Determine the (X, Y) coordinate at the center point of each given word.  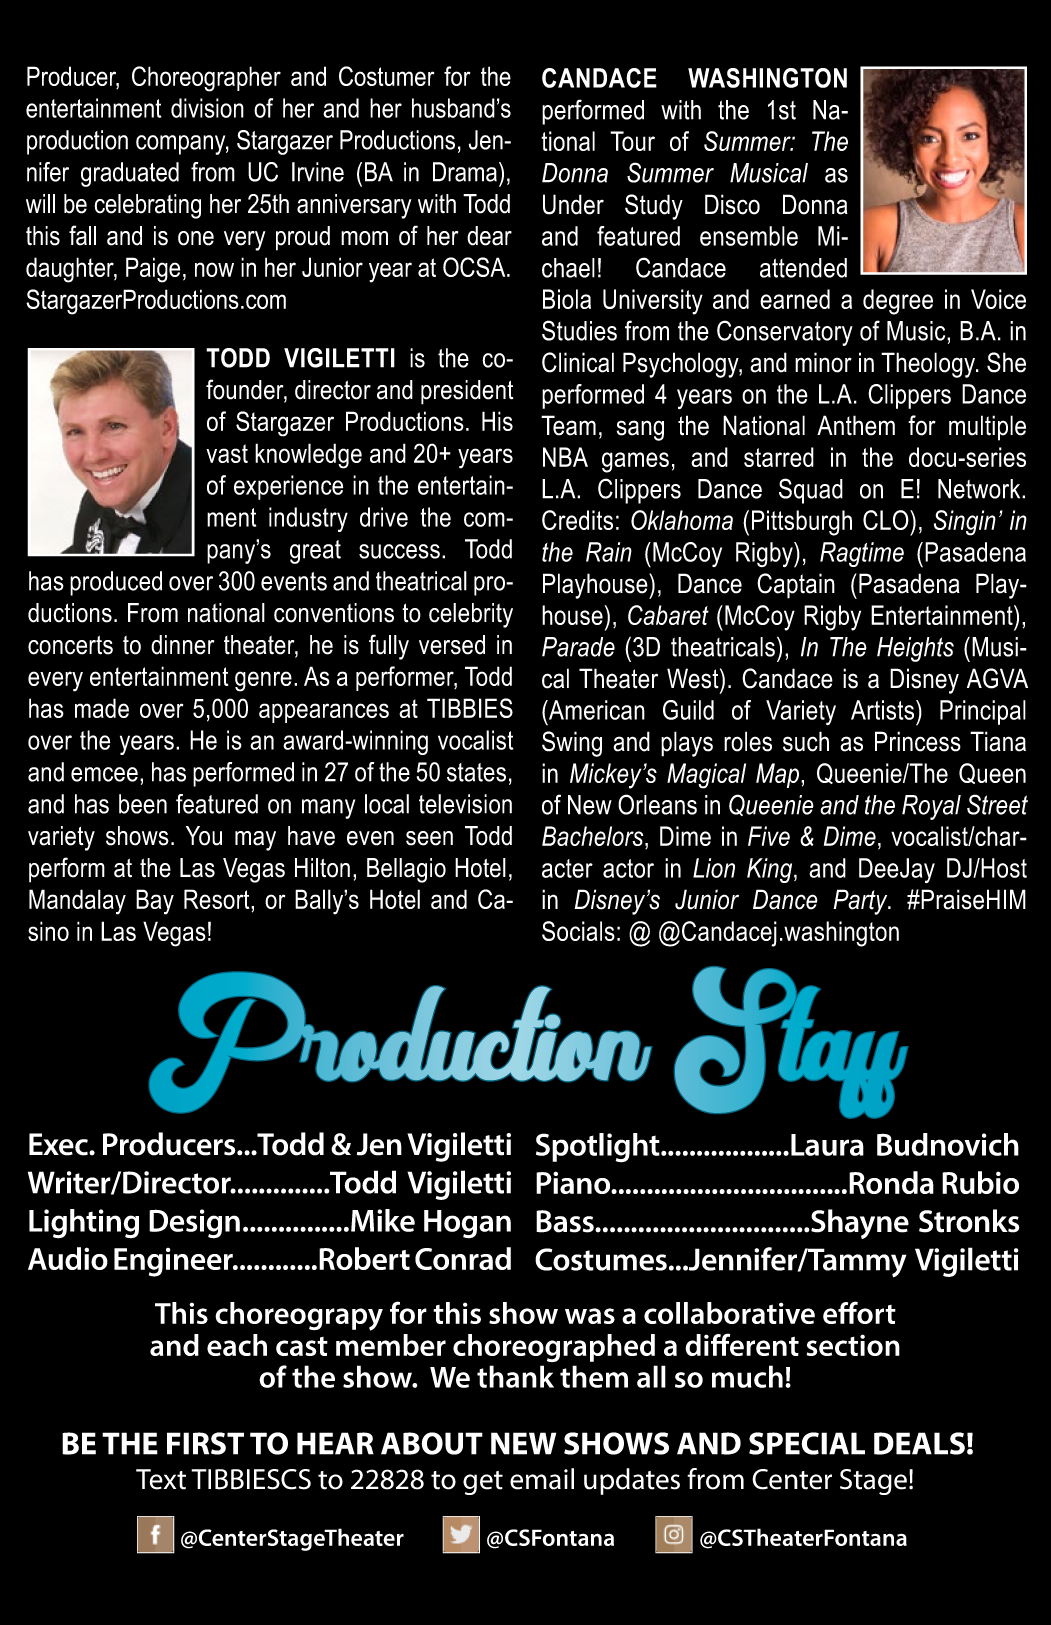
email (542, 1479)
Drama (466, 172)
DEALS (919, 1443)
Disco (732, 204)
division (207, 108)
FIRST (205, 1443)
